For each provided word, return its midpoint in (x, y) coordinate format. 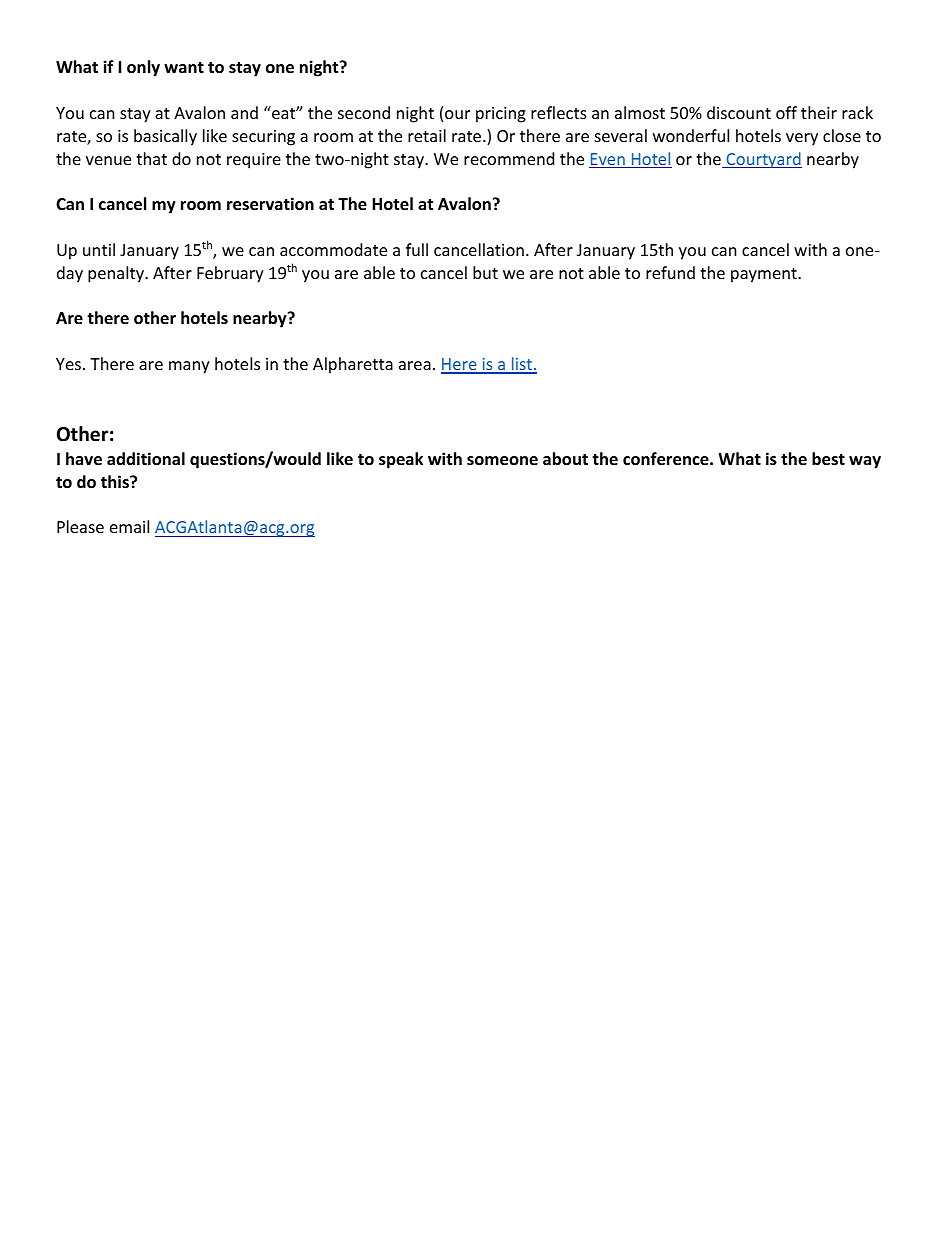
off (786, 112)
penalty (117, 274)
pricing (501, 115)
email (129, 526)
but (485, 272)
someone (502, 461)
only (143, 68)
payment (765, 275)
